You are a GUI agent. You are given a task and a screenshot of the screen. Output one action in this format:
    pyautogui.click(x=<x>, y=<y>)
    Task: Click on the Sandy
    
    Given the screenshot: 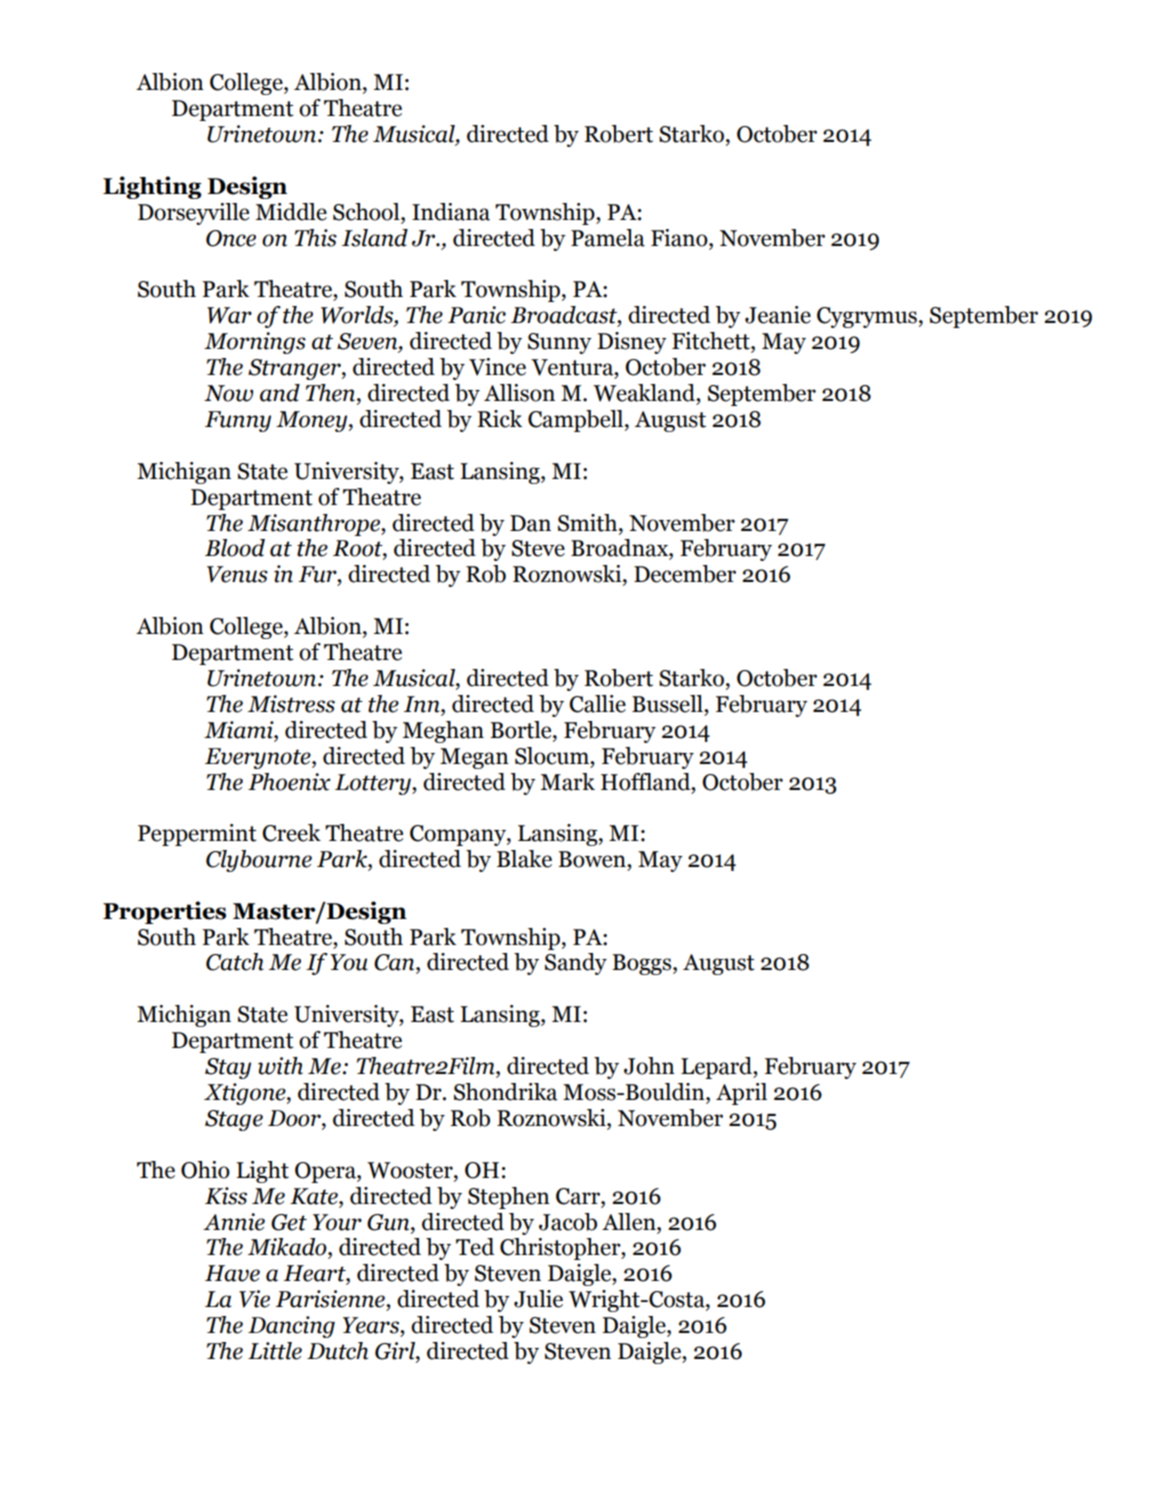 What is the action you would take?
    pyautogui.click(x=576, y=964)
